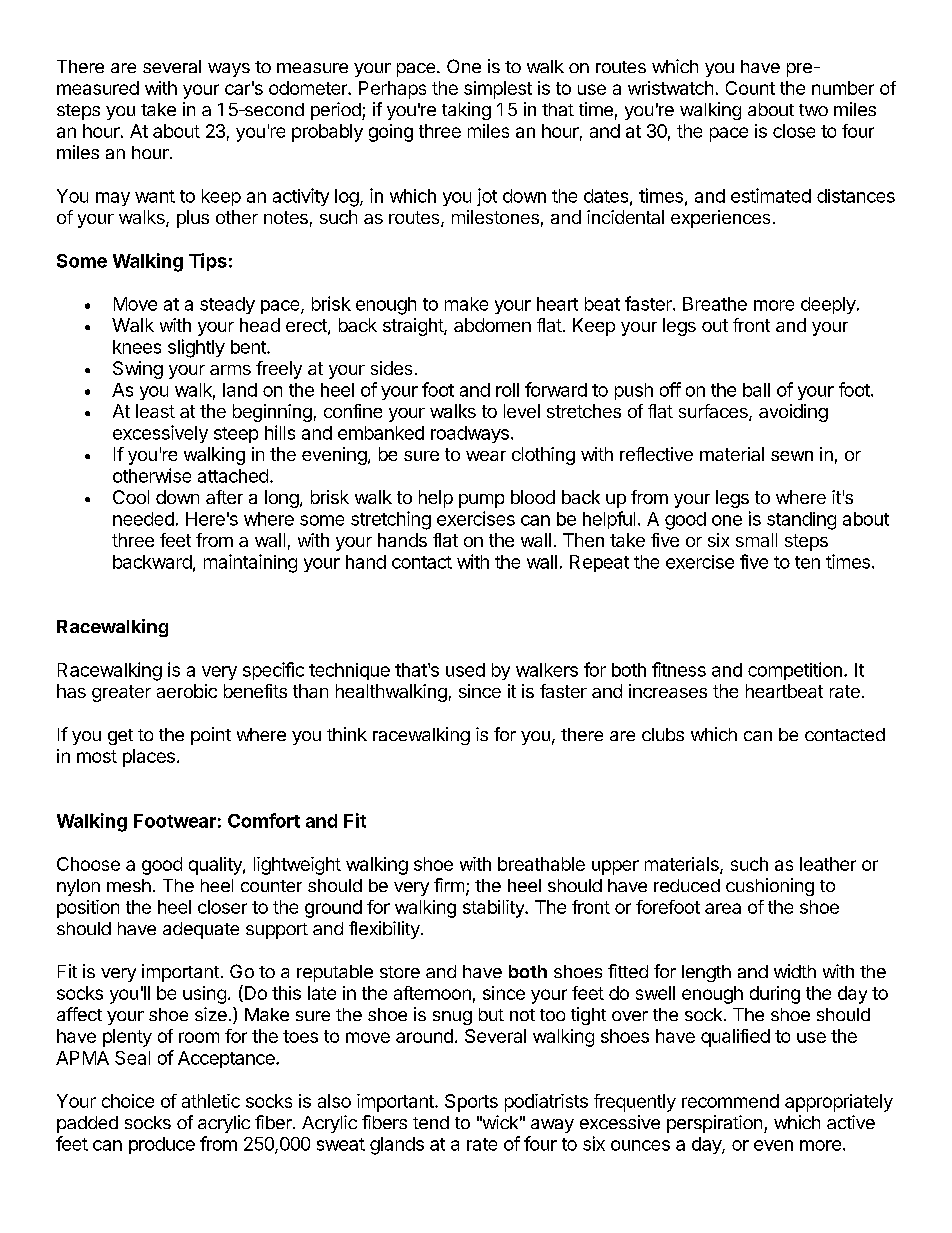 This document has height=1233, width=952. Describe the element at coordinates (730, 1101) in the document. I see `recommend` at that location.
